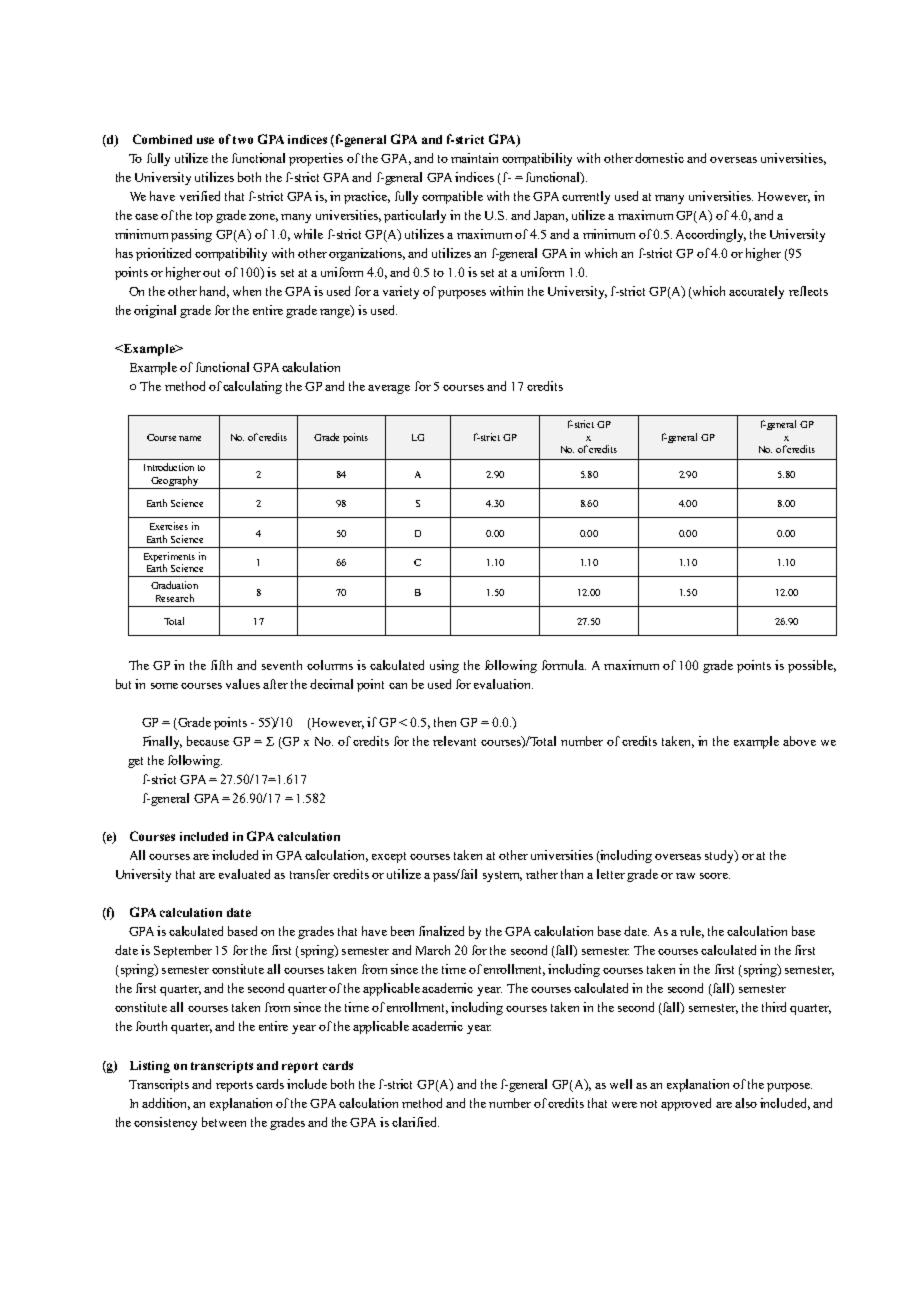 This document has height=1308, width=924. I want to click on addition, so click(166, 1104).
